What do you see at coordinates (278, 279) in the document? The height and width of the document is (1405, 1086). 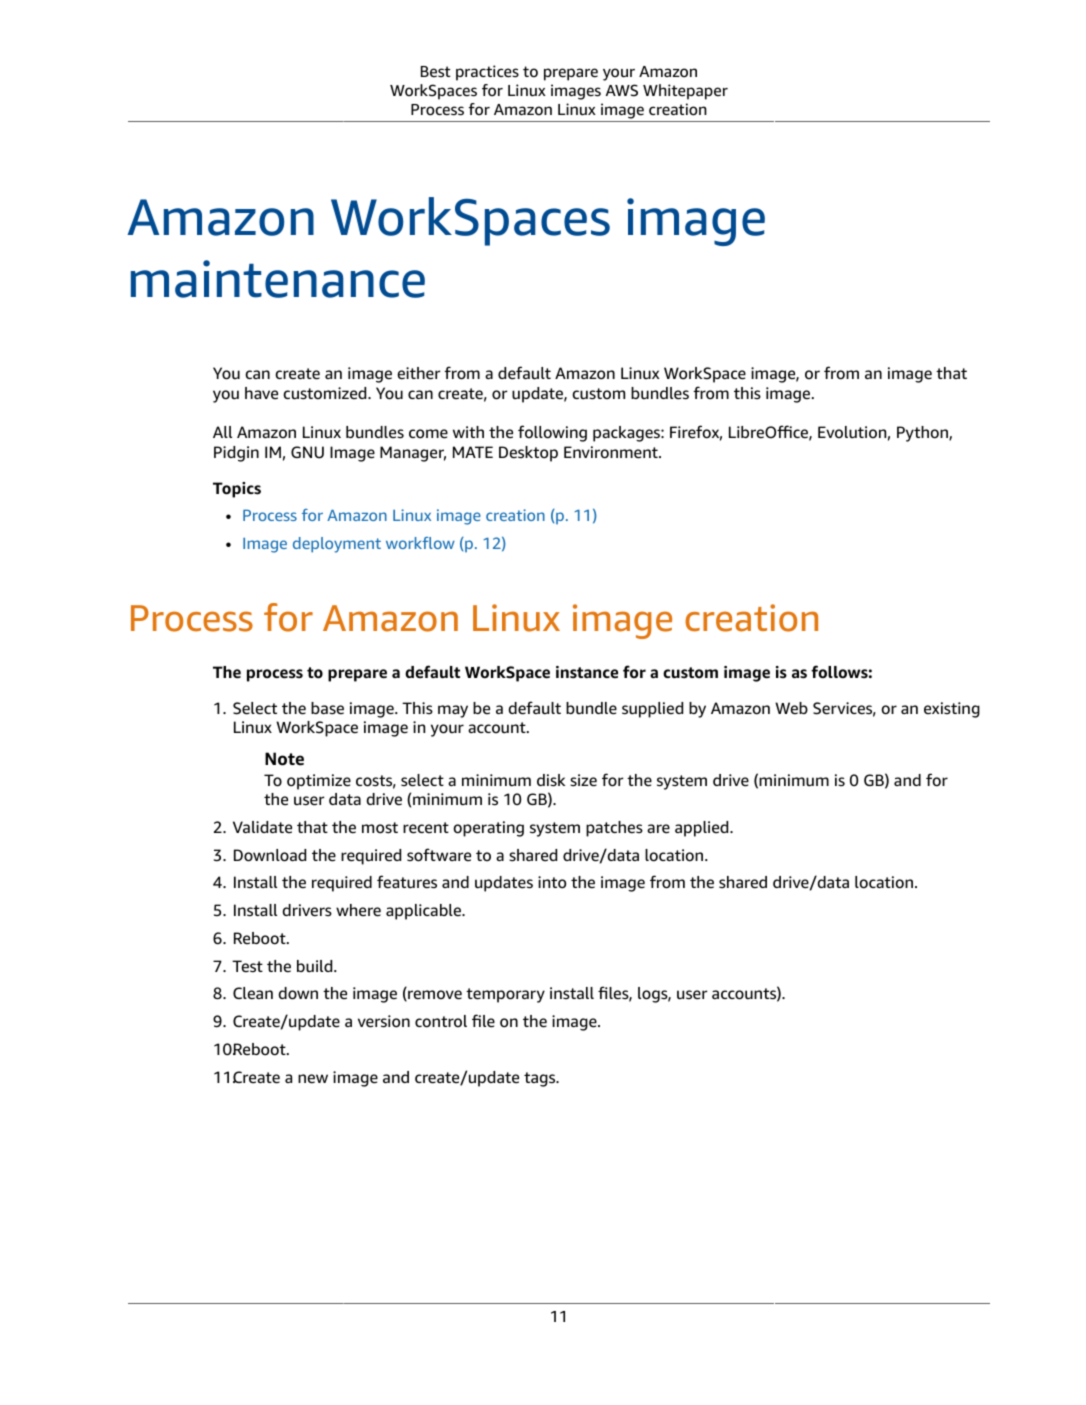 I see `maintenance` at bounding box center [278, 279].
